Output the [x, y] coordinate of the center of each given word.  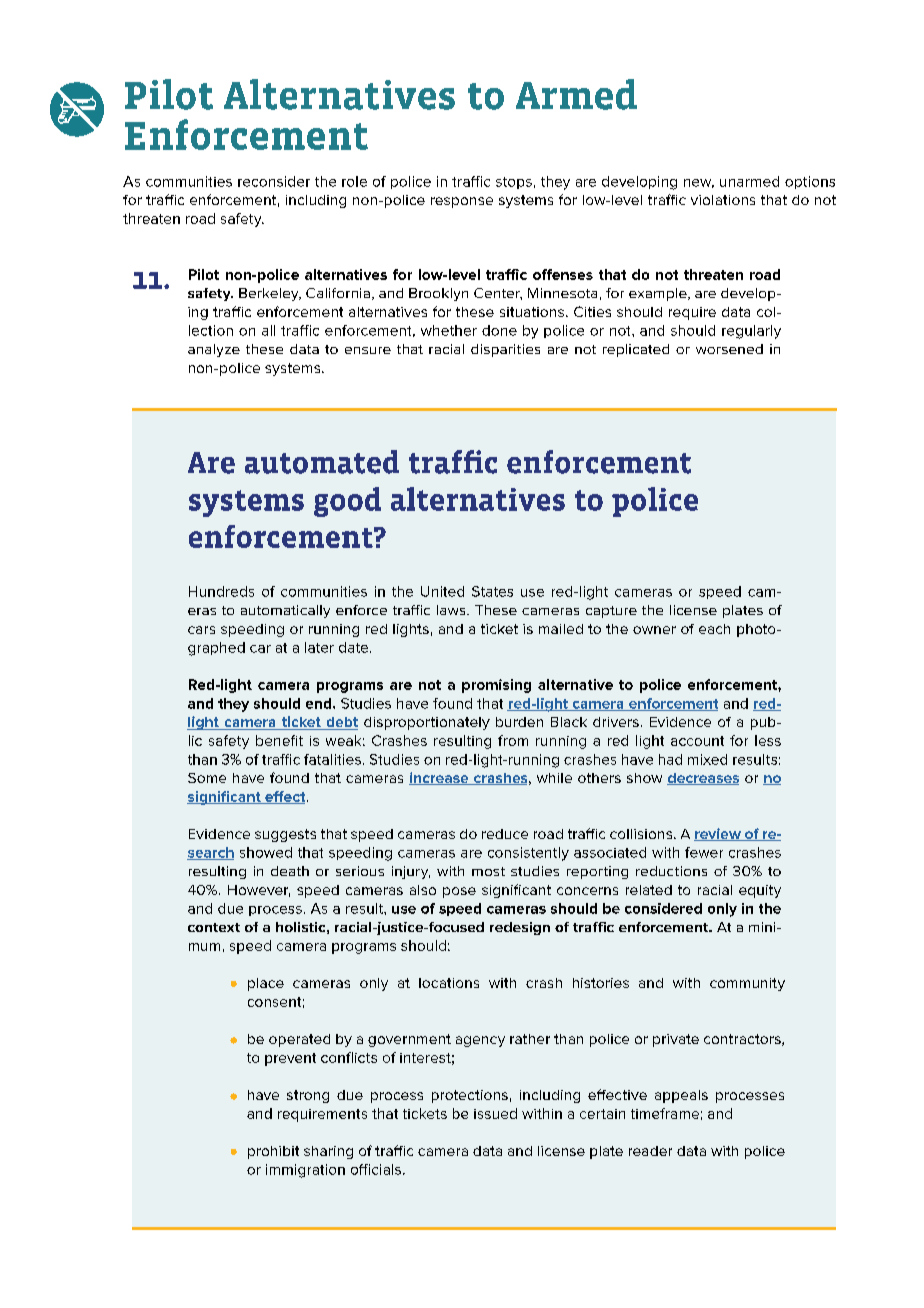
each [714, 629]
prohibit [273, 1152]
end [320, 703]
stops [514, 183]
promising [496, 686]
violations [723, 200]
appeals [681, 1096]
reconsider [274, 181]
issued [495, 1113]
